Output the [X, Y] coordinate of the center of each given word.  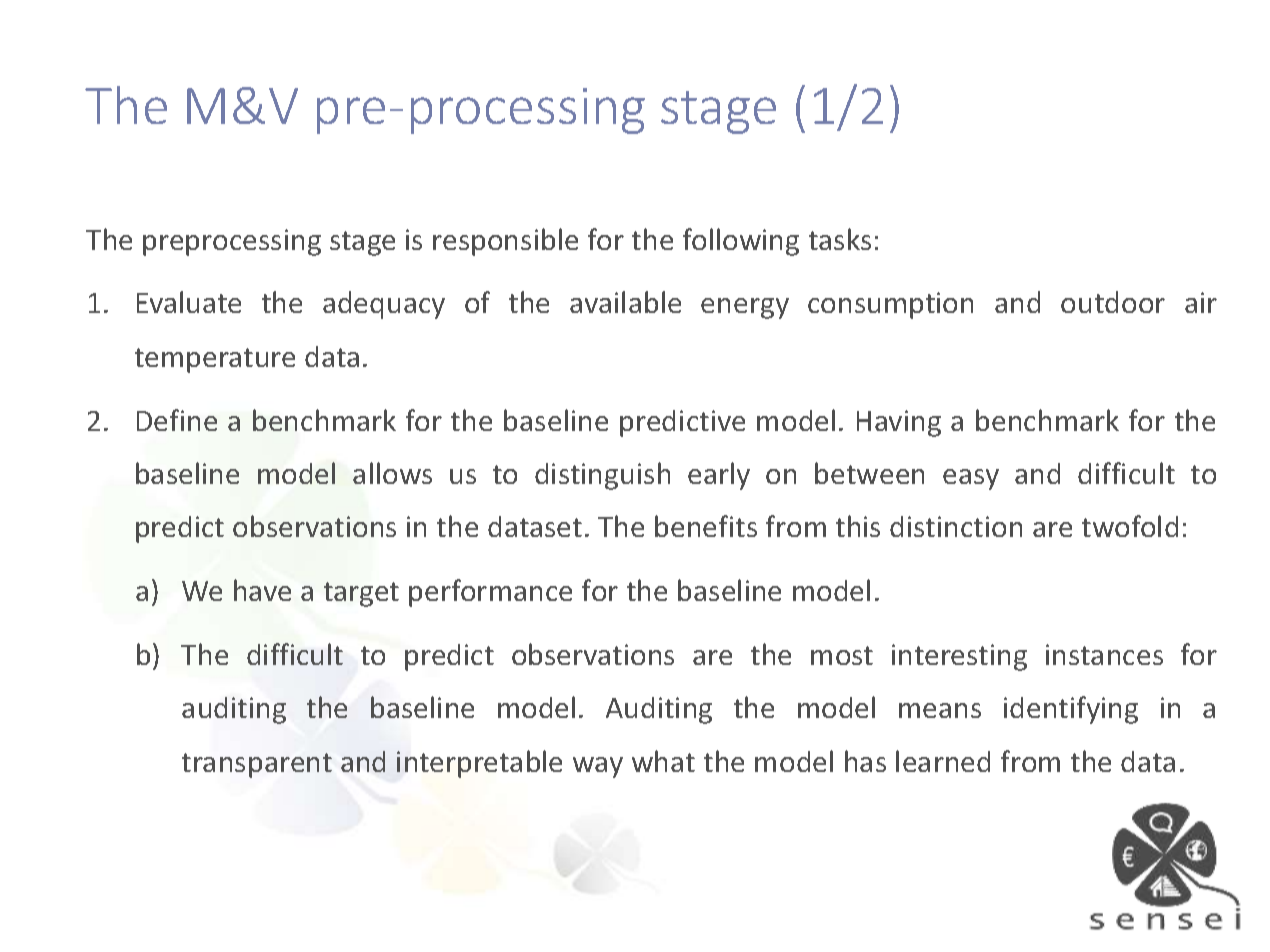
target [361, 594]
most [842, 655]
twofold [1130, 526]
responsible [505, 242]
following [741, 242]
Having [899, 423]
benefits [706, 526]
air [1201, 302]
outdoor [1113, 302]
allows [392, 473]
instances [1104, 654]
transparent [257, 765]
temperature [215, 360]
